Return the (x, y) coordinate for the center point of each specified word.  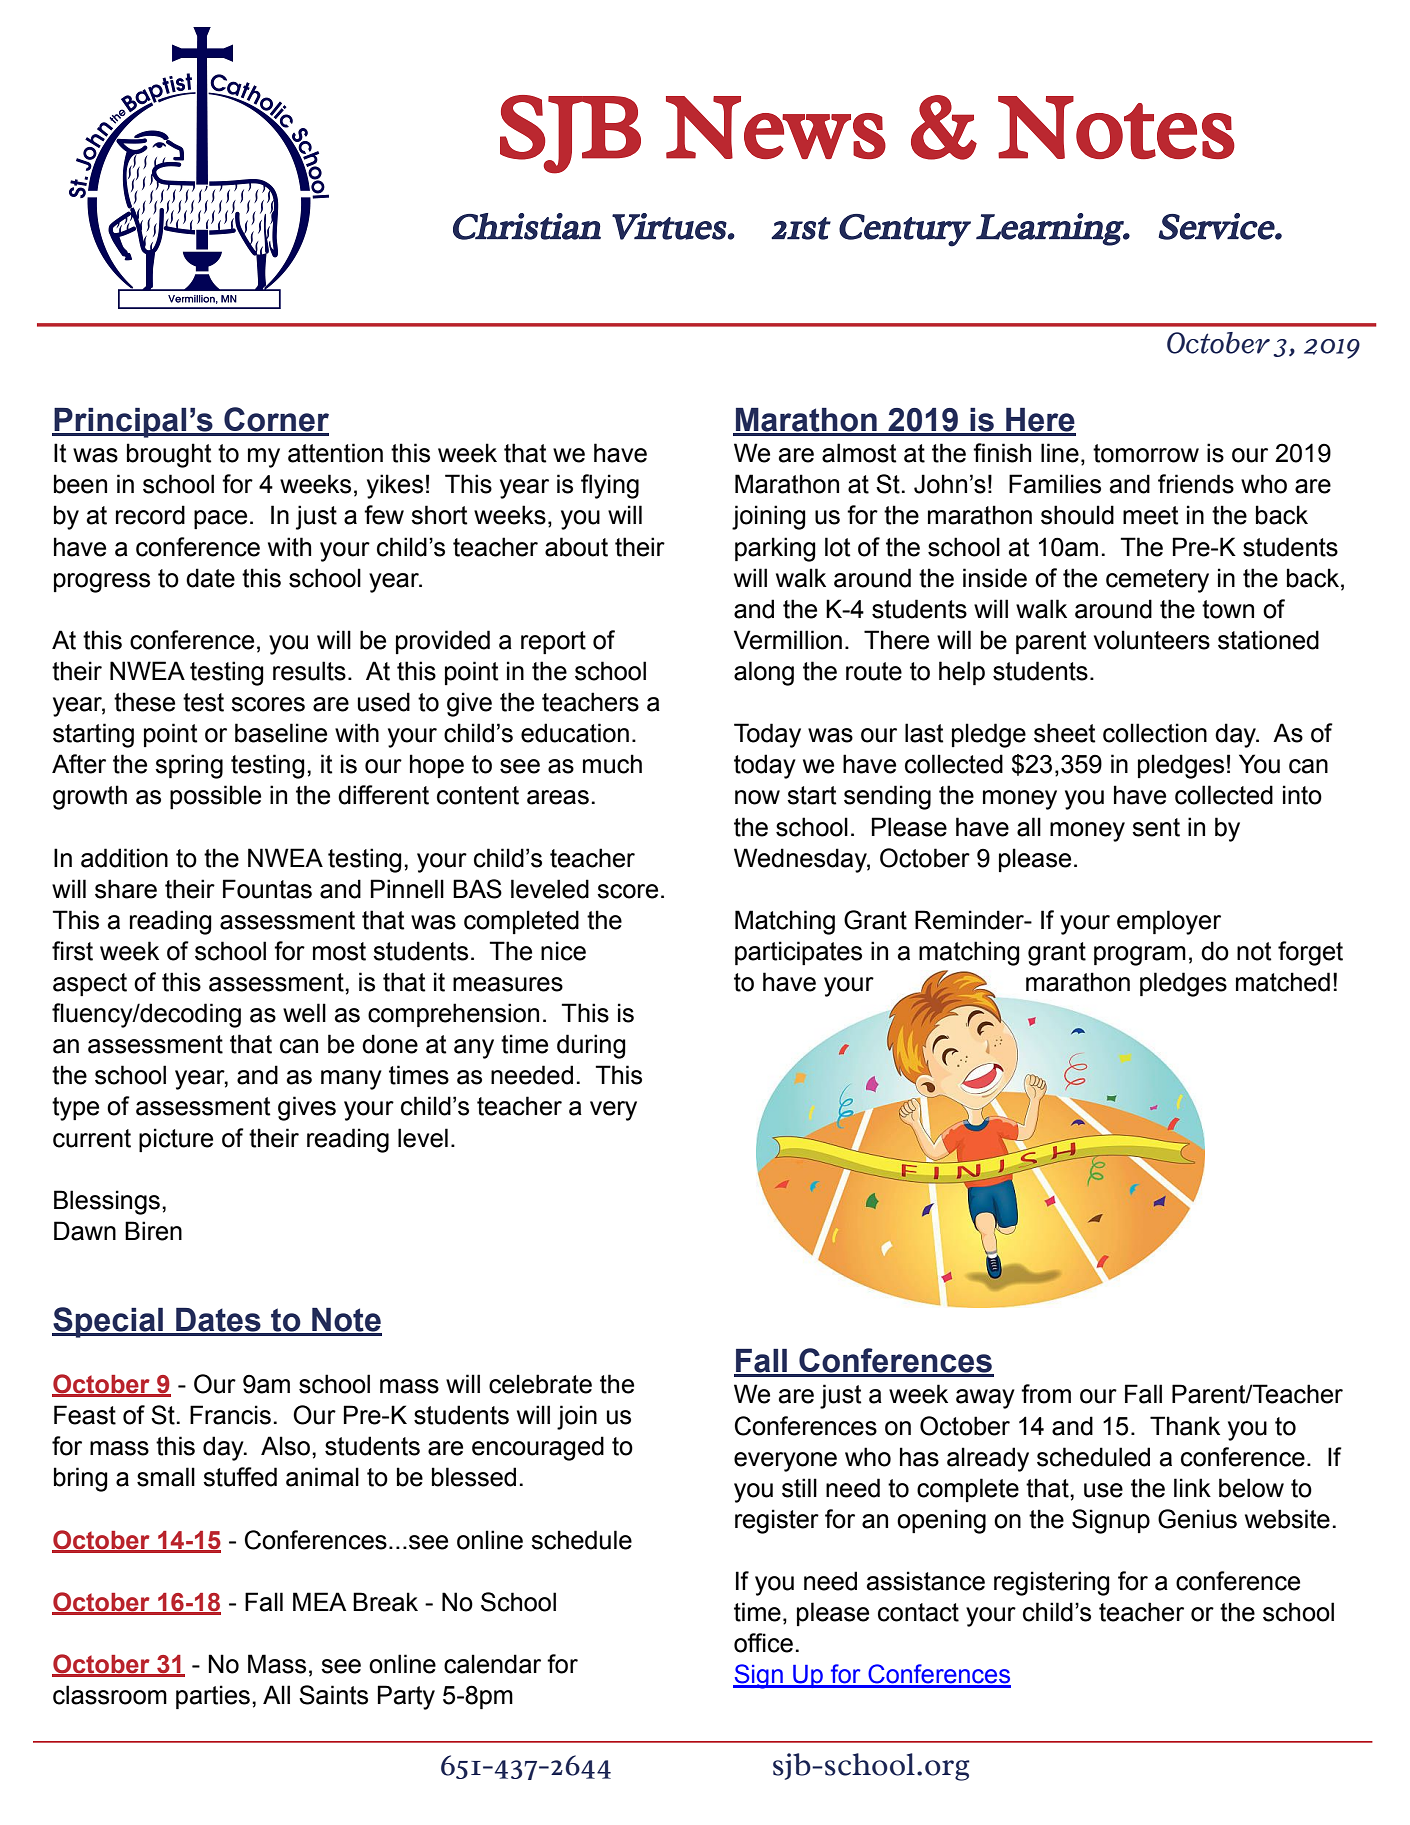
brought (169, 455)
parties (213, 1697)
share (126, 889)
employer (1169, 922)
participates (798, 953)
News (776, 127)
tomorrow (1146, 453)
